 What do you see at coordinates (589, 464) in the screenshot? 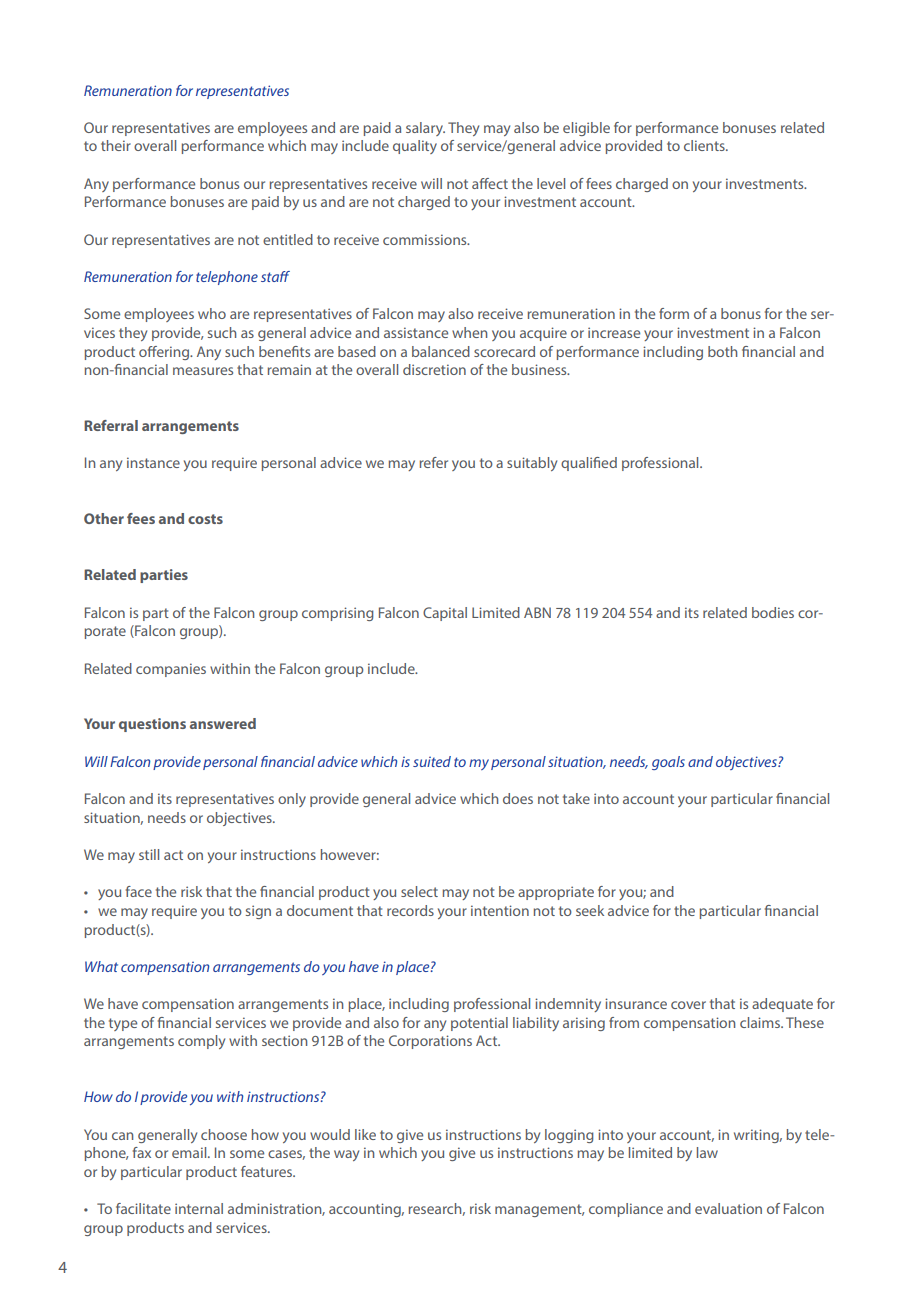
I see `qualified` at bounding box center [589, 464].
